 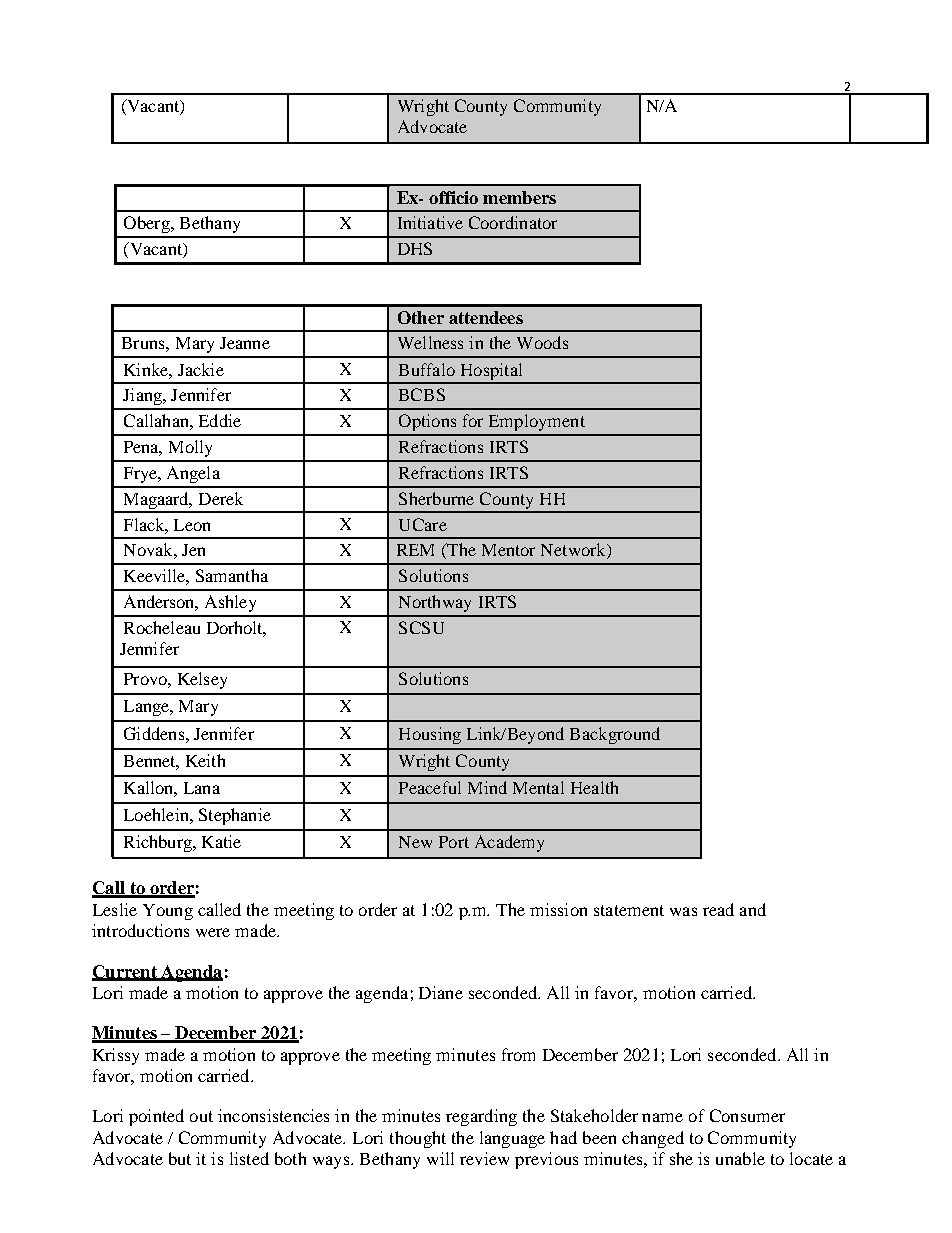 What do you see at coordinates (519, 197) in the page?
I see `members` at bounding box center [519, 197].
